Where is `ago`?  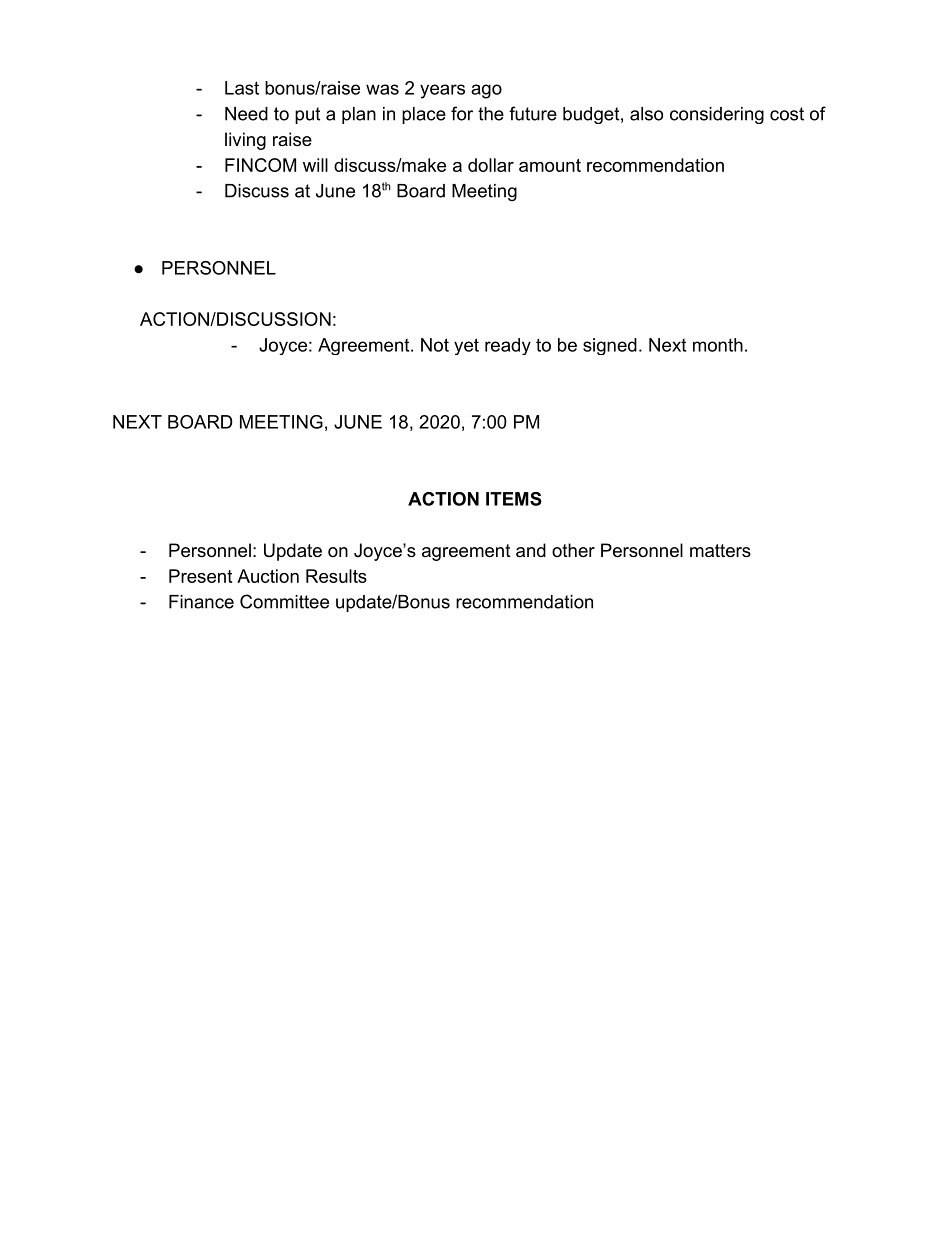 ago is located at coordinates (486, 91).
